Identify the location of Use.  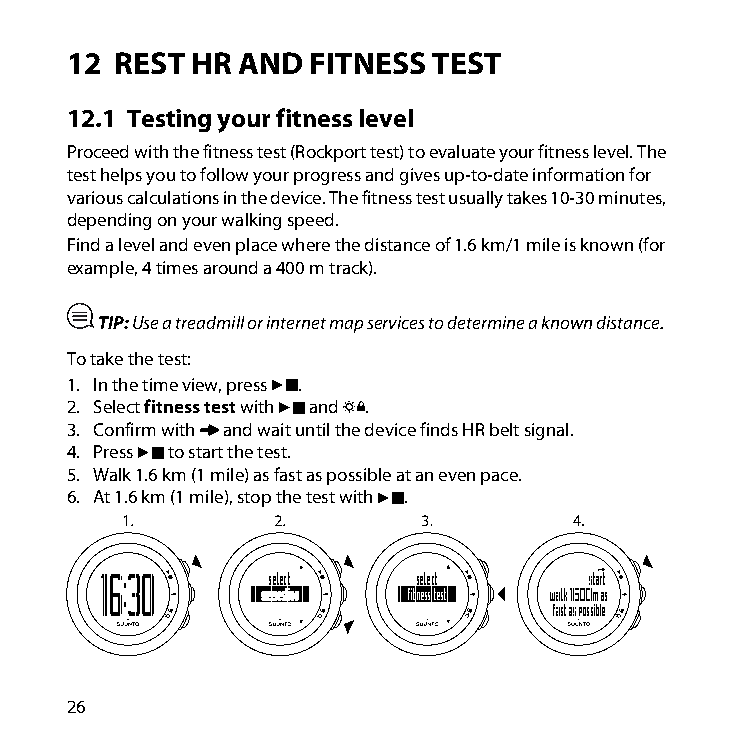
(145, 322).
